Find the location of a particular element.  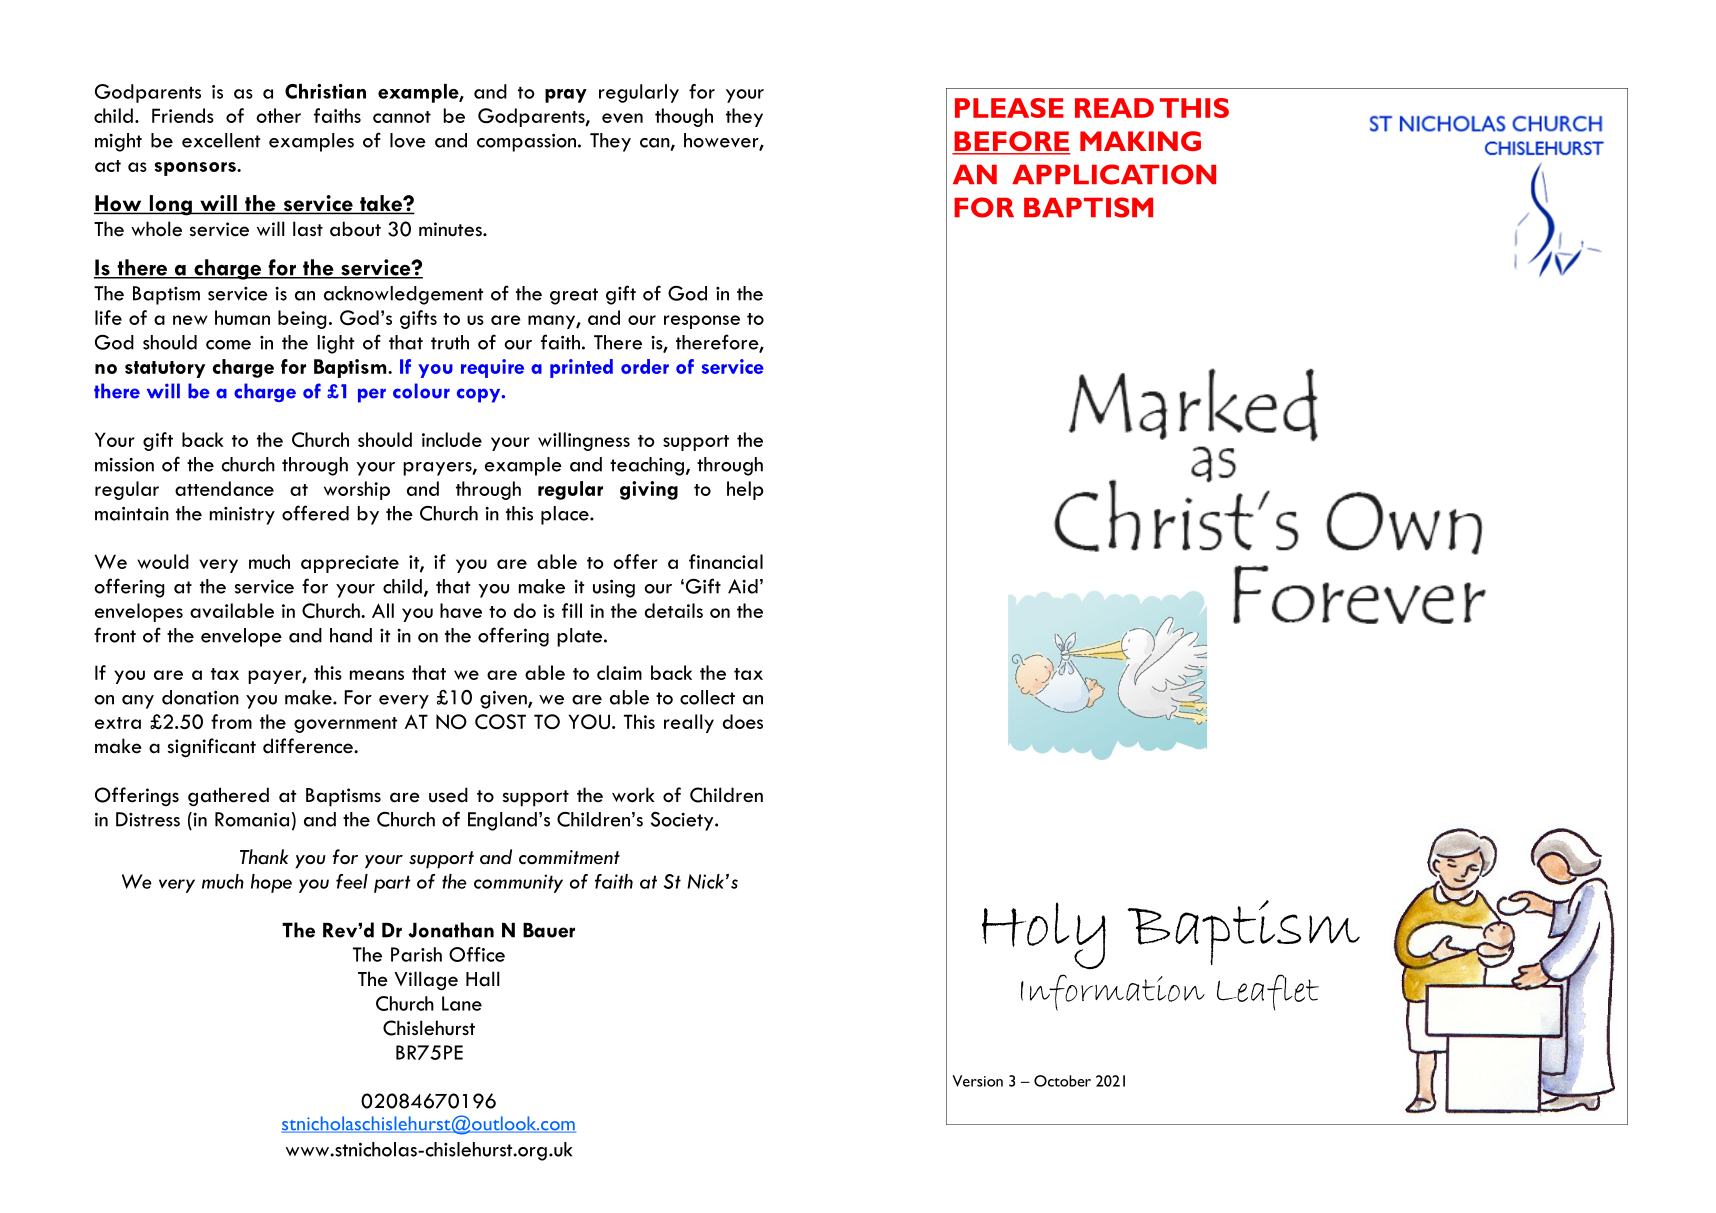

PLEASE is located at coordinates (1009, 108).
